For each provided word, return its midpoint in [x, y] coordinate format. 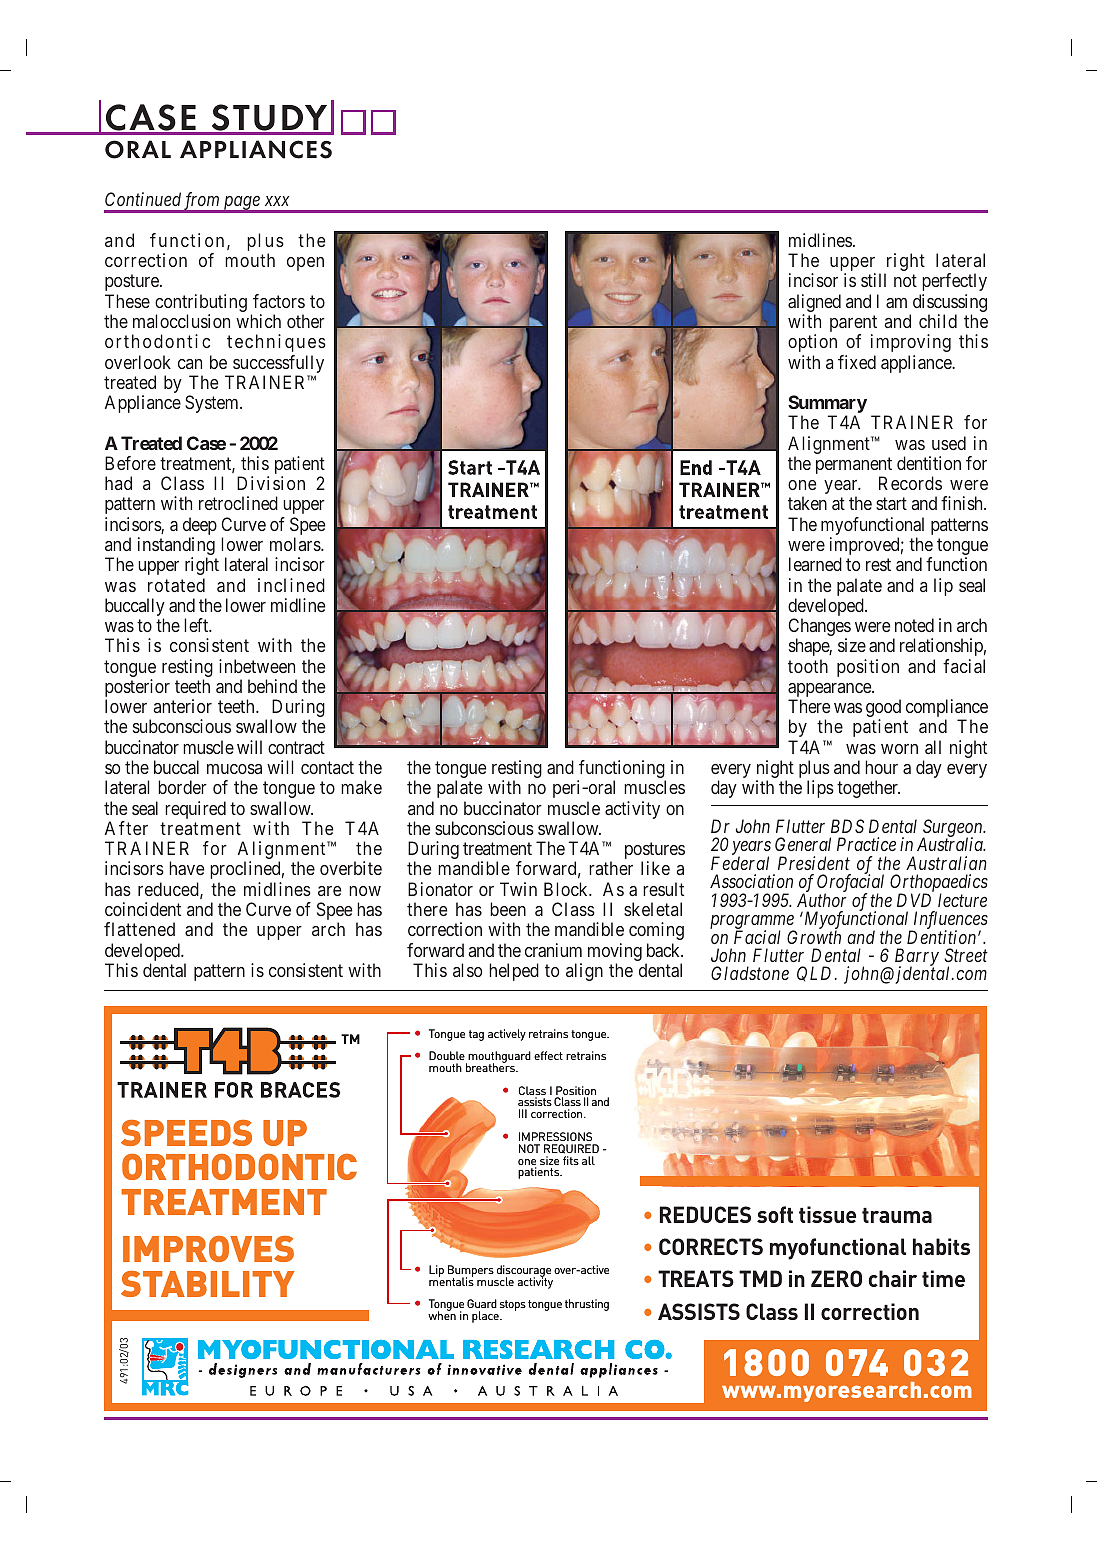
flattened [139, 929]
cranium [553, 950]
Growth [814, 937]
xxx [277, 201]
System [213, 404]
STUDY [269, 119]
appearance [830, 691]
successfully [278, 364]
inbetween [257, 666]
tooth [808, 666]
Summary [827, 405]
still [873, 280]
